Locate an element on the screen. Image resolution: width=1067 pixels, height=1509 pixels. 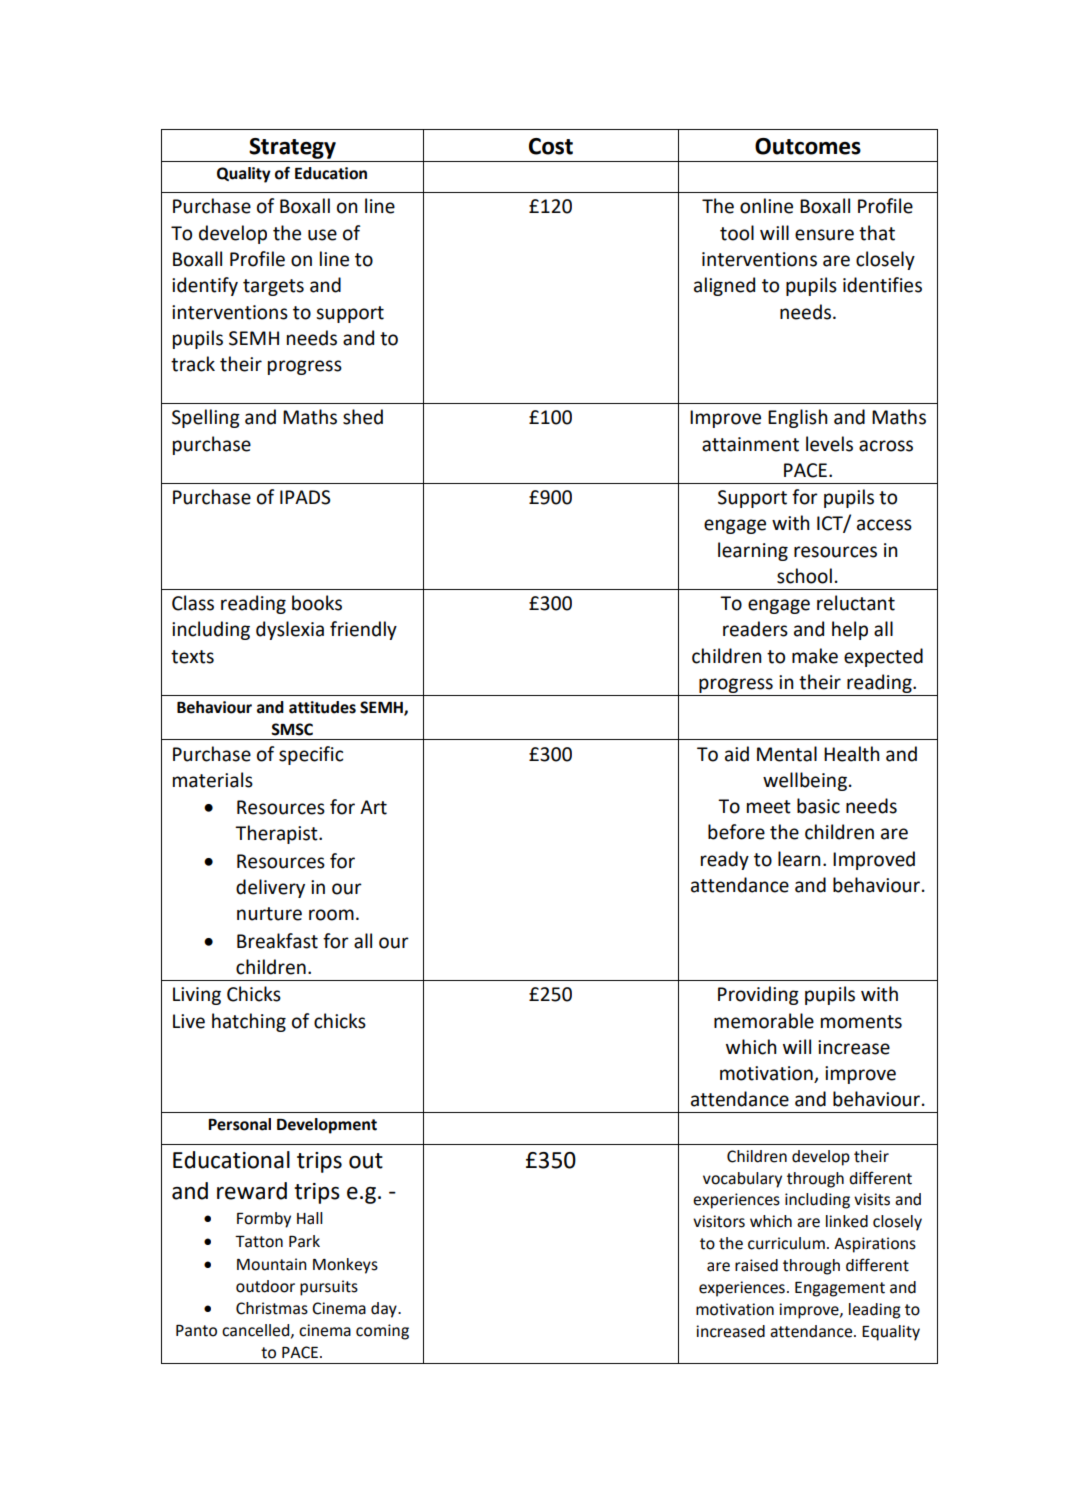
Providing is located at coordinates (758, 995).
